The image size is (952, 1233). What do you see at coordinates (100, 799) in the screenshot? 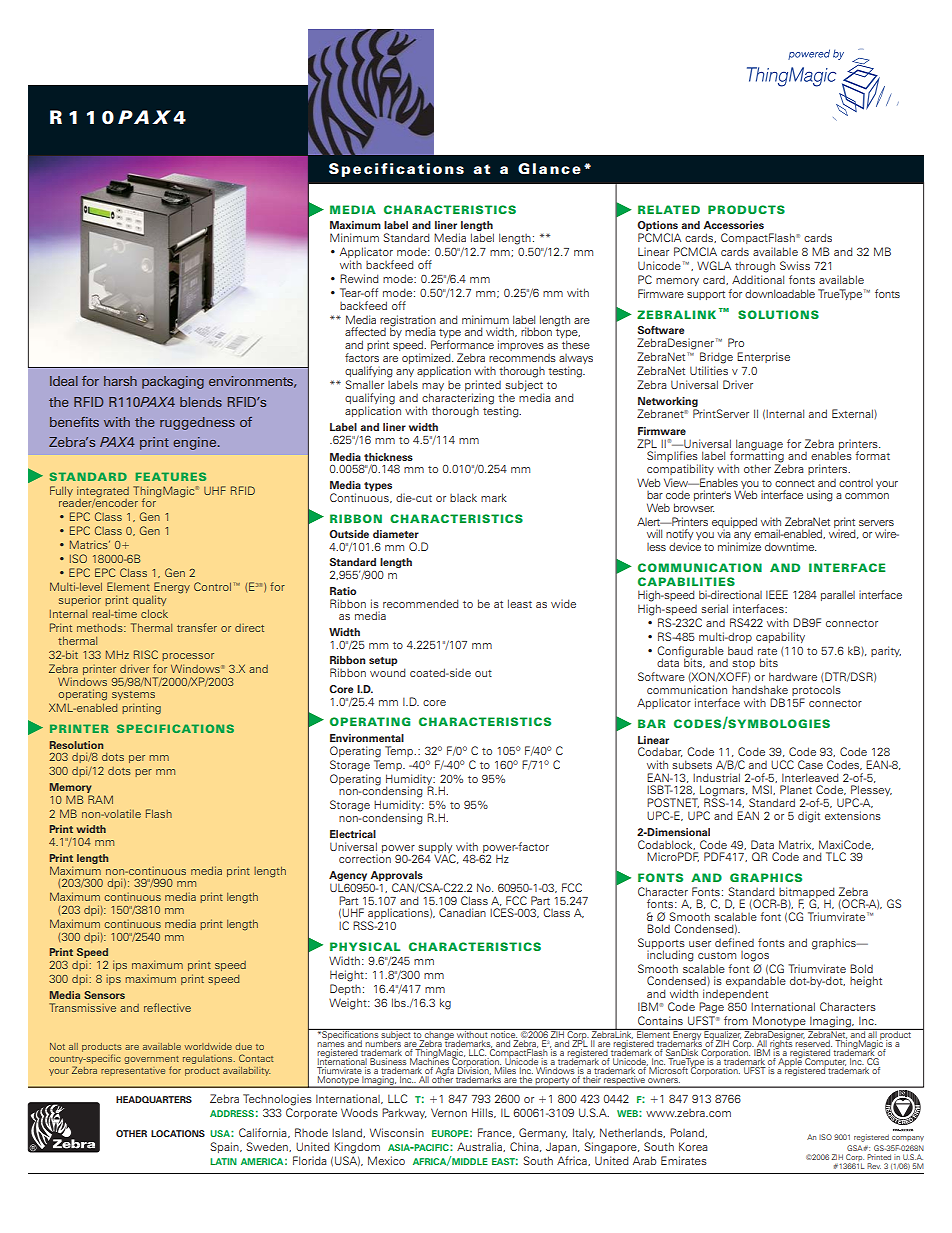
I see `RAM` at bounding box center [100, 799].
